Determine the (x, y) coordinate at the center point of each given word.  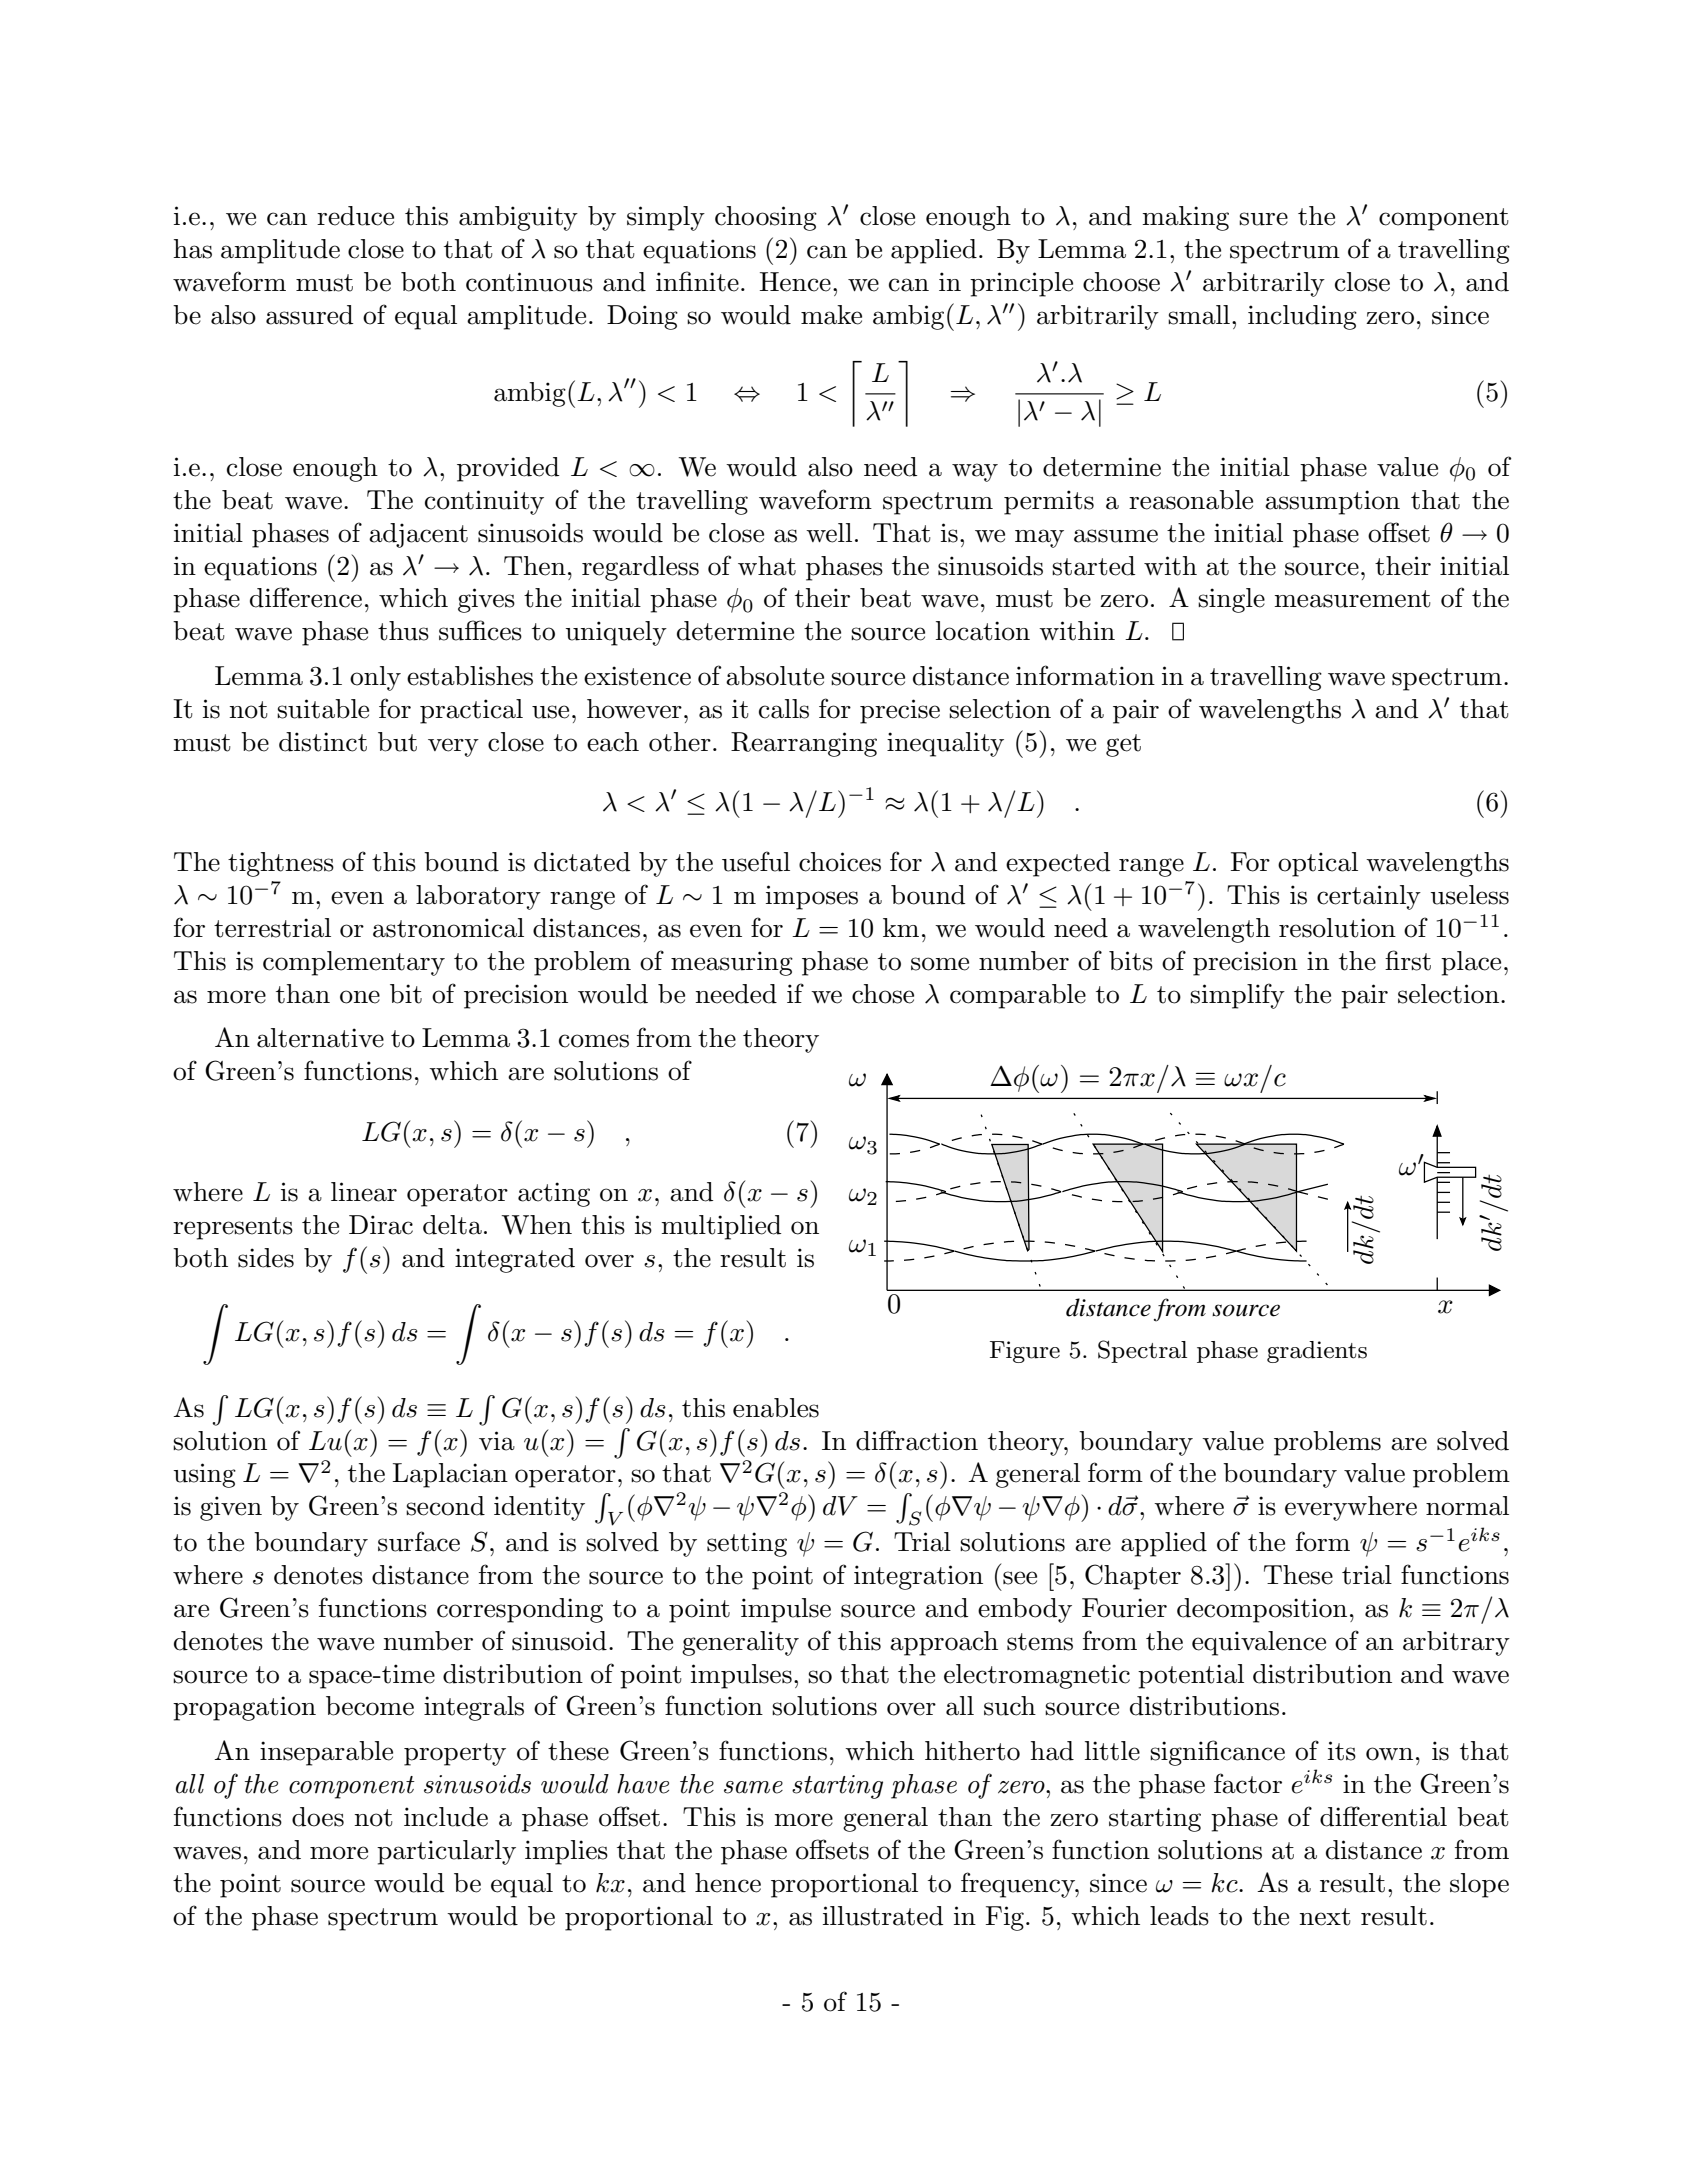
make (831, 315)
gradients (1317, 1352)
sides (266, 1258)
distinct (323, 742)
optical (1318, 864)
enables (776, 1408)
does (318, 1817)
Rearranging (804, 744)
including (1302, 317)
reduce (355, 216)
